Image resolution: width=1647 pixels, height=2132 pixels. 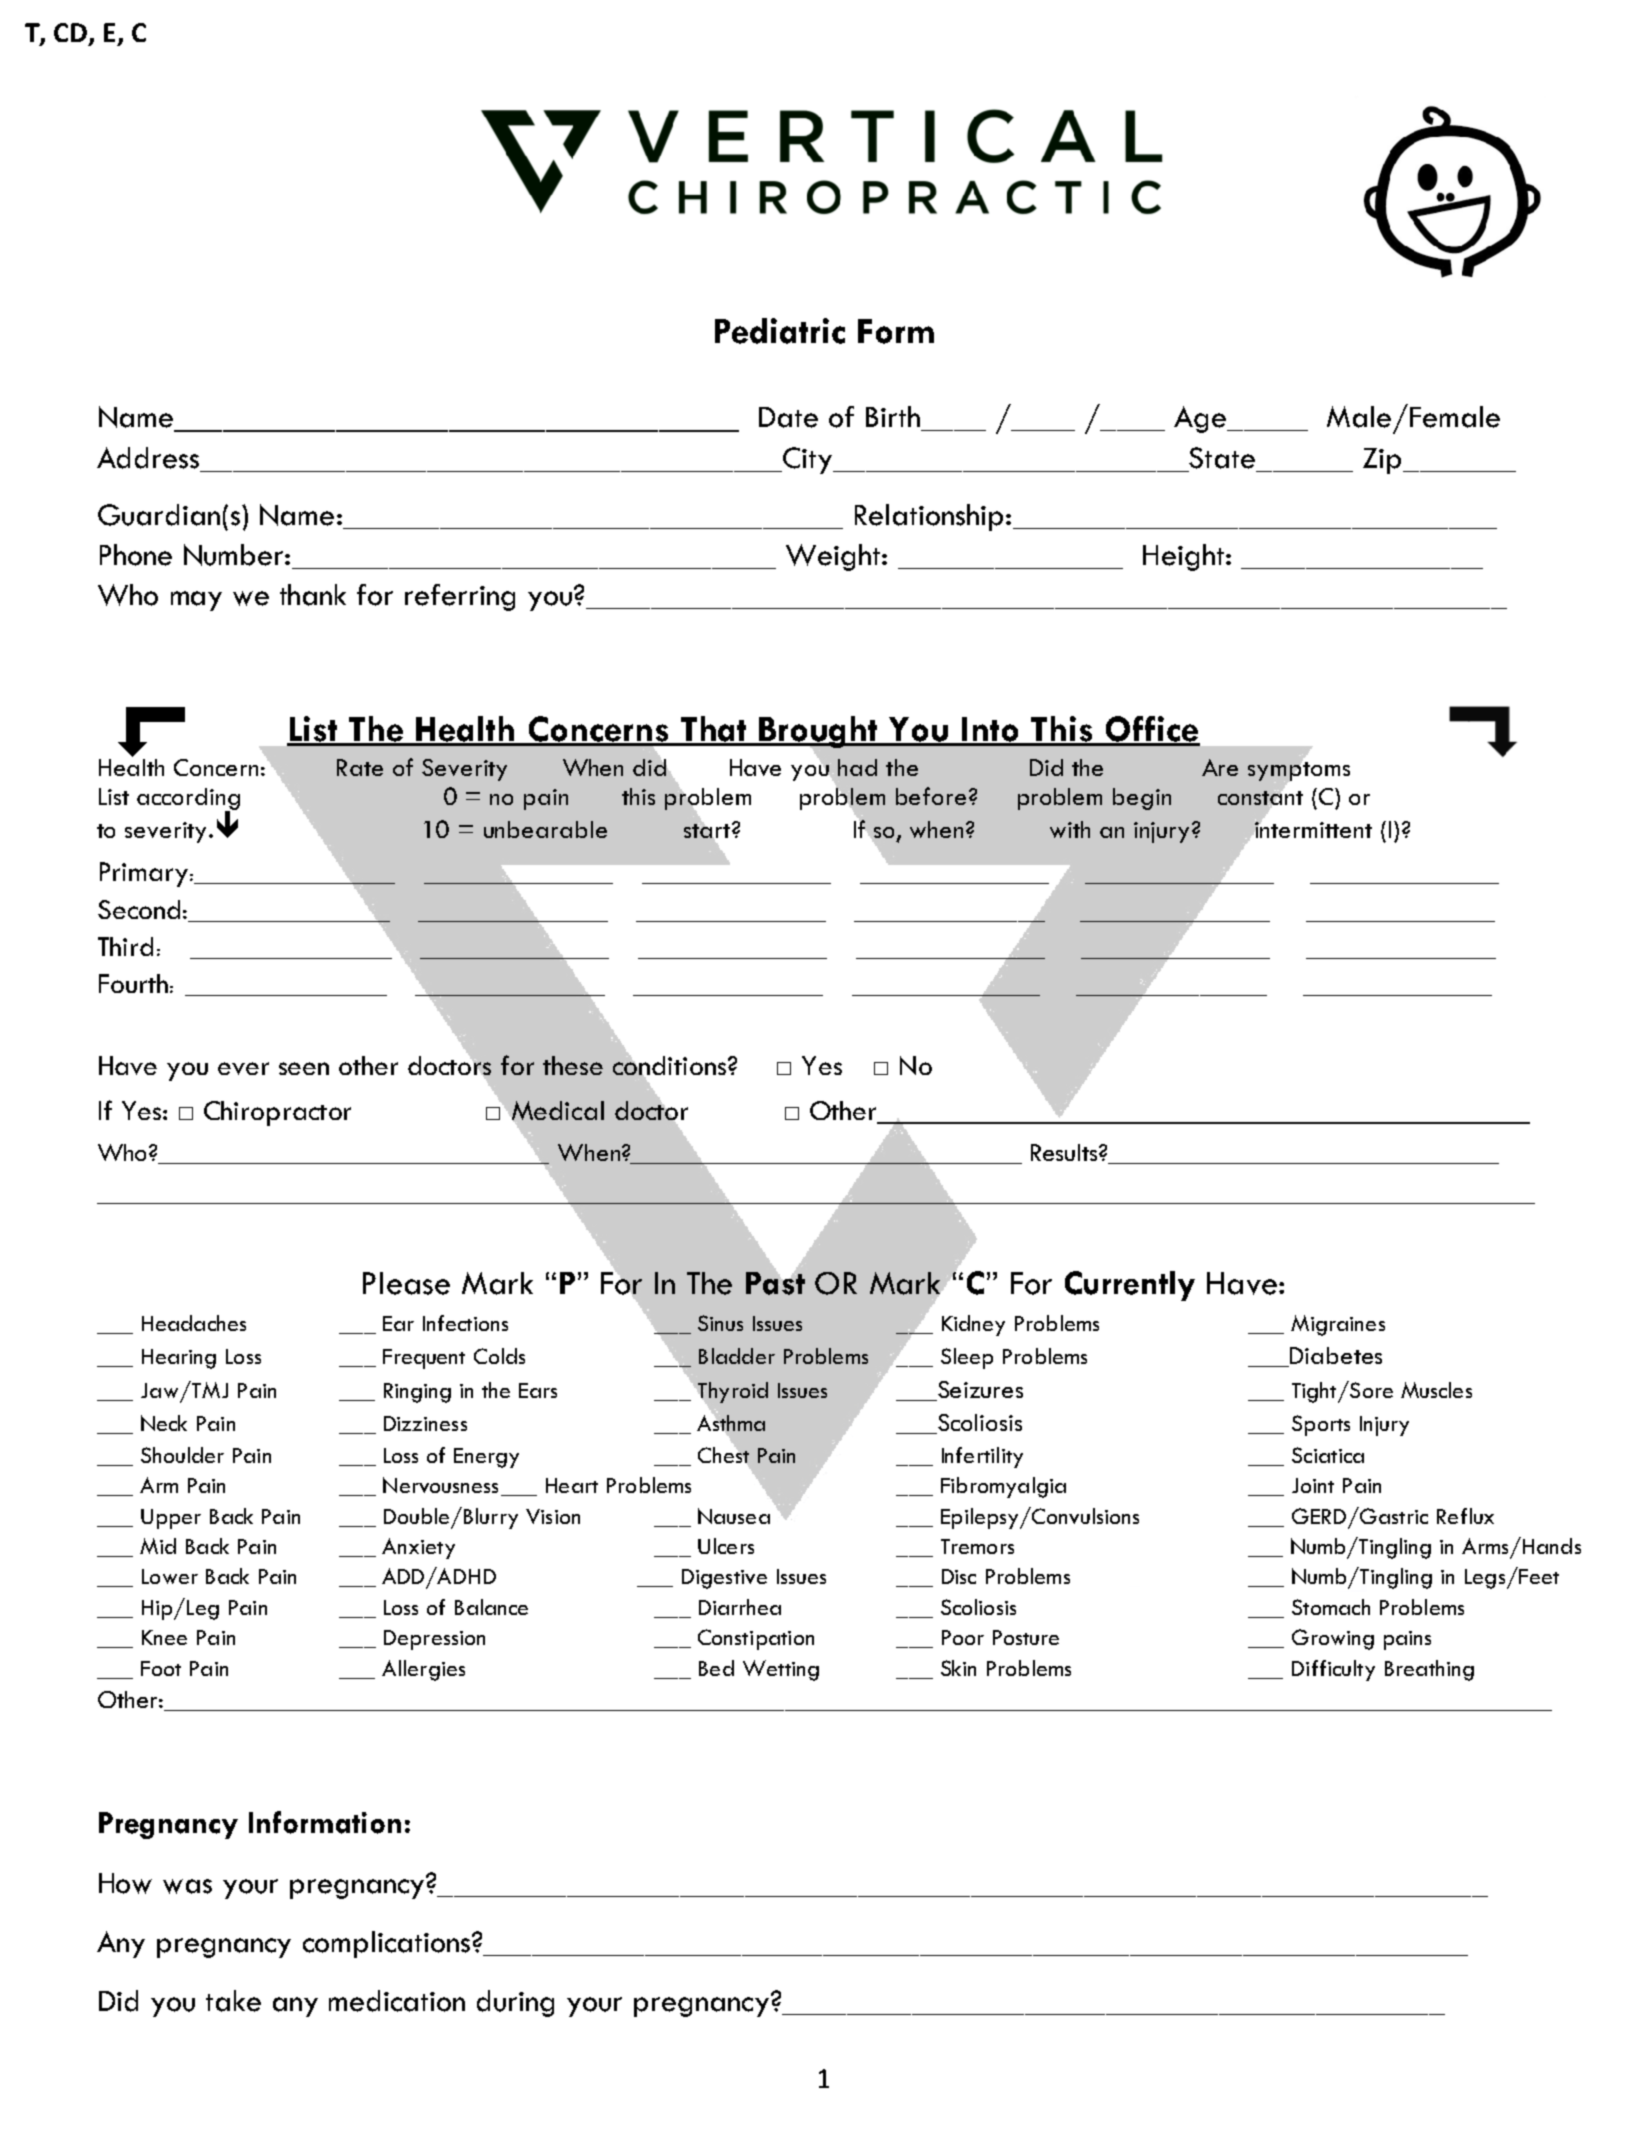 What do you see at coordinates (1185, 557) in the image?
I see `Height` at bounding box center [1185, 557].
